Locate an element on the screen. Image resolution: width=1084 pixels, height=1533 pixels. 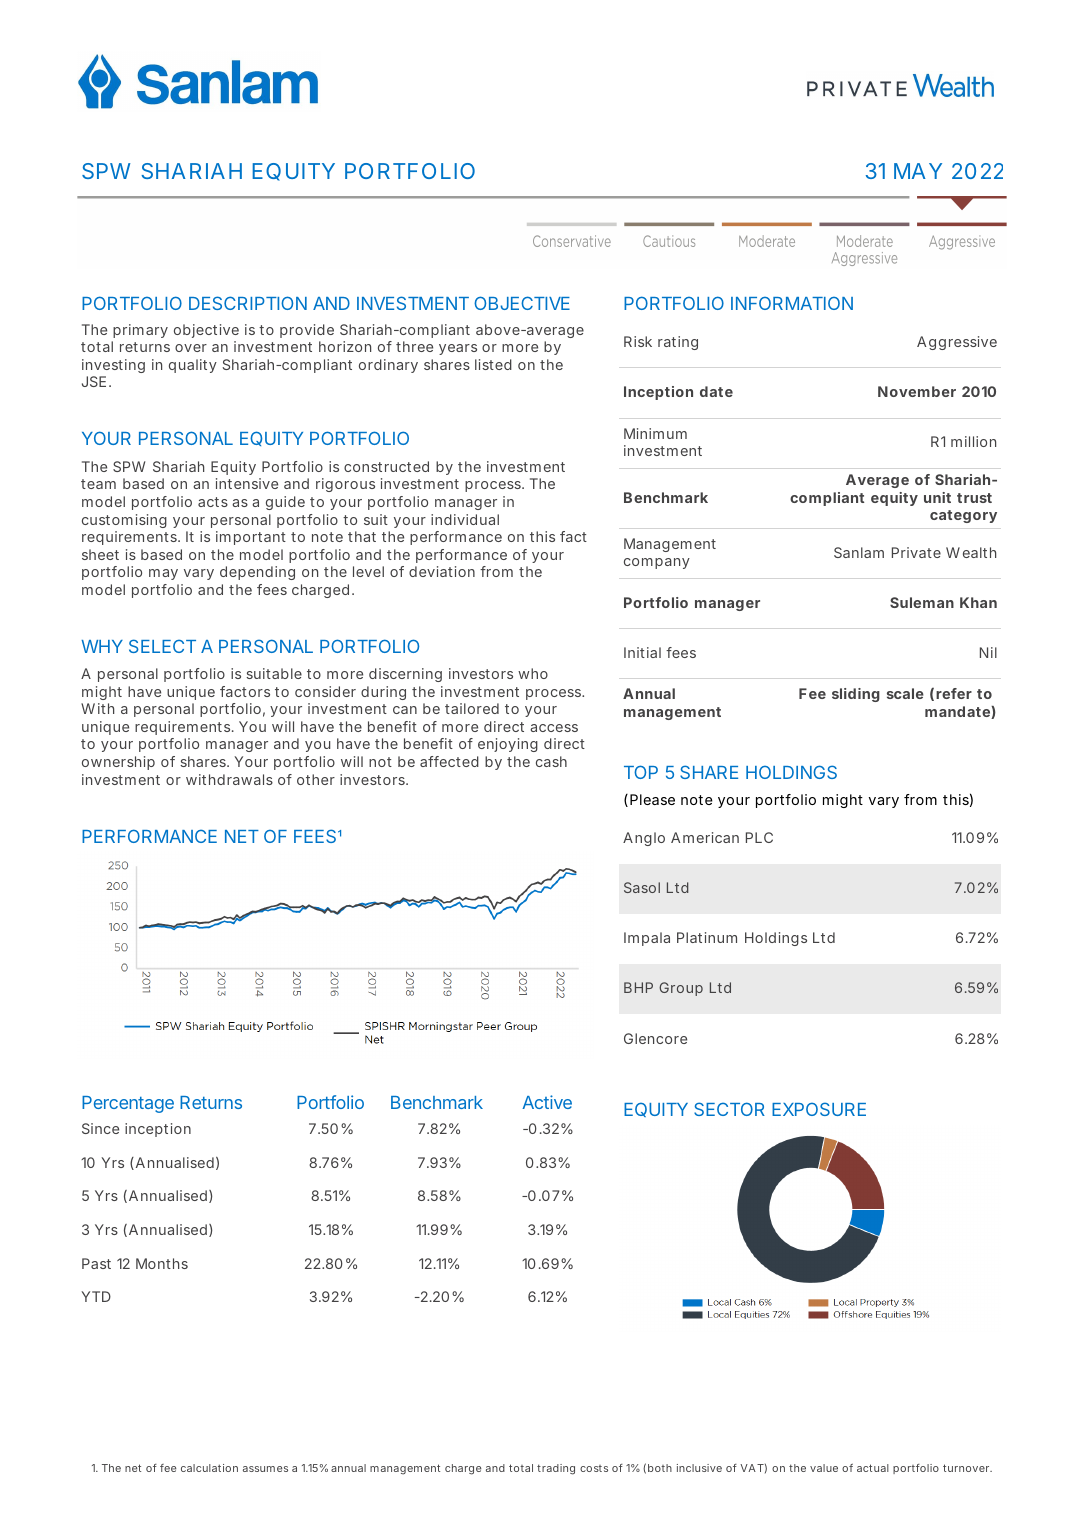
SELECT is located at coordinates (162, 646).
